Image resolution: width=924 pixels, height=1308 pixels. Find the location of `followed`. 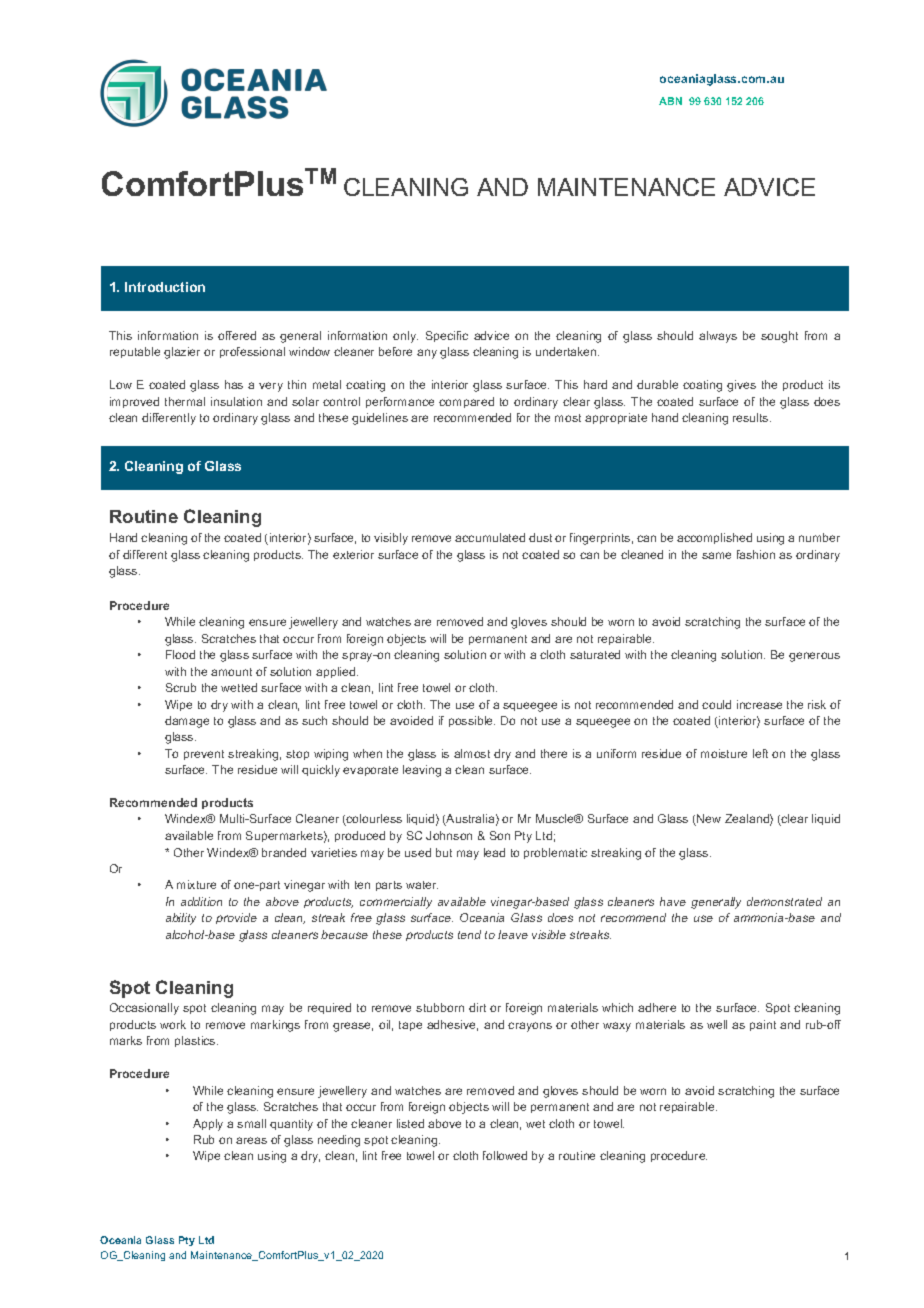

followed is located at coordinates (505, 1155).
